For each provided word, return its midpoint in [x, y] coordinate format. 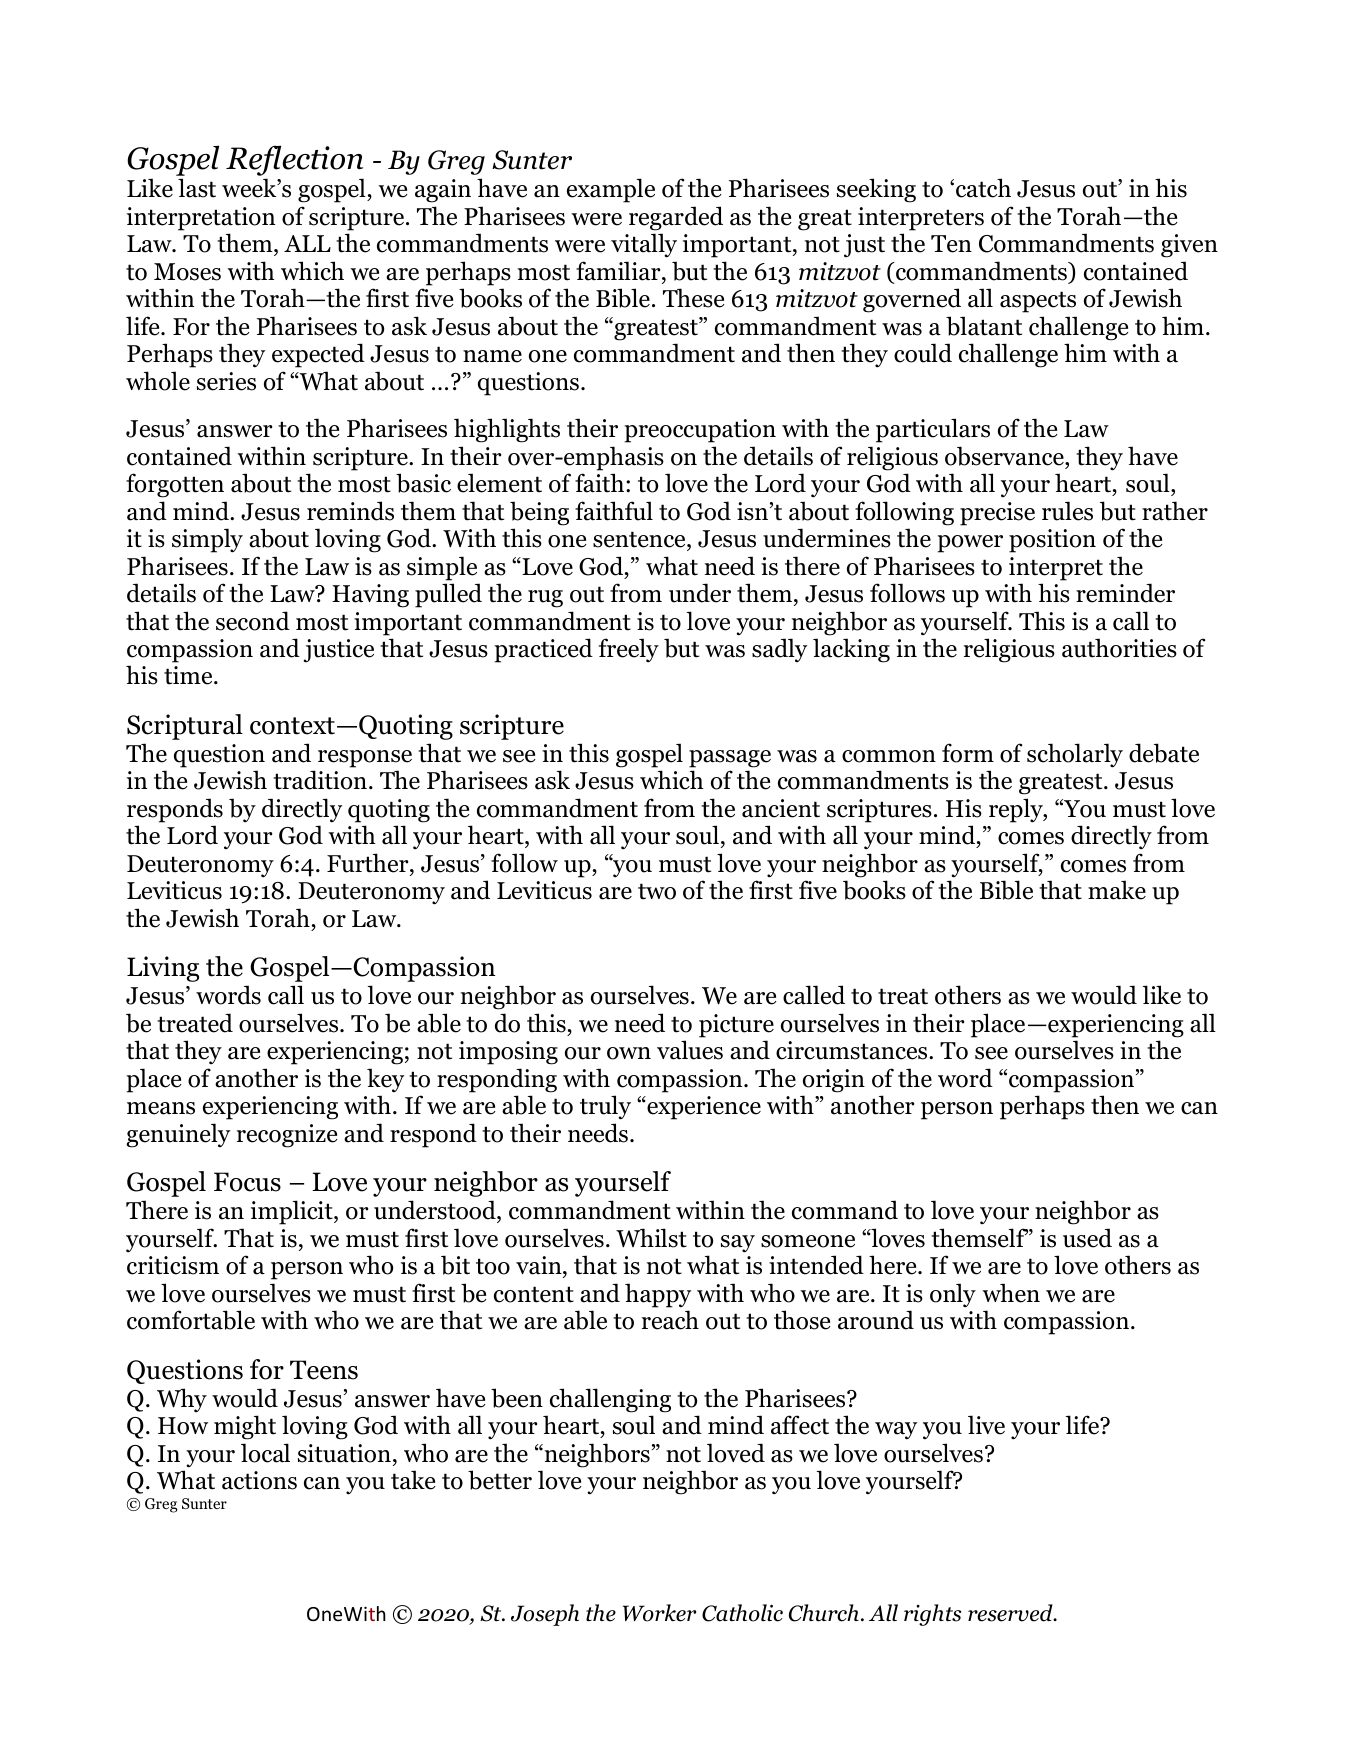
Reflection [294, 160]
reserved [1011, 1613]
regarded [676, 218]
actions [259, 1480]
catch [983, 188]
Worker [659, 1613]
